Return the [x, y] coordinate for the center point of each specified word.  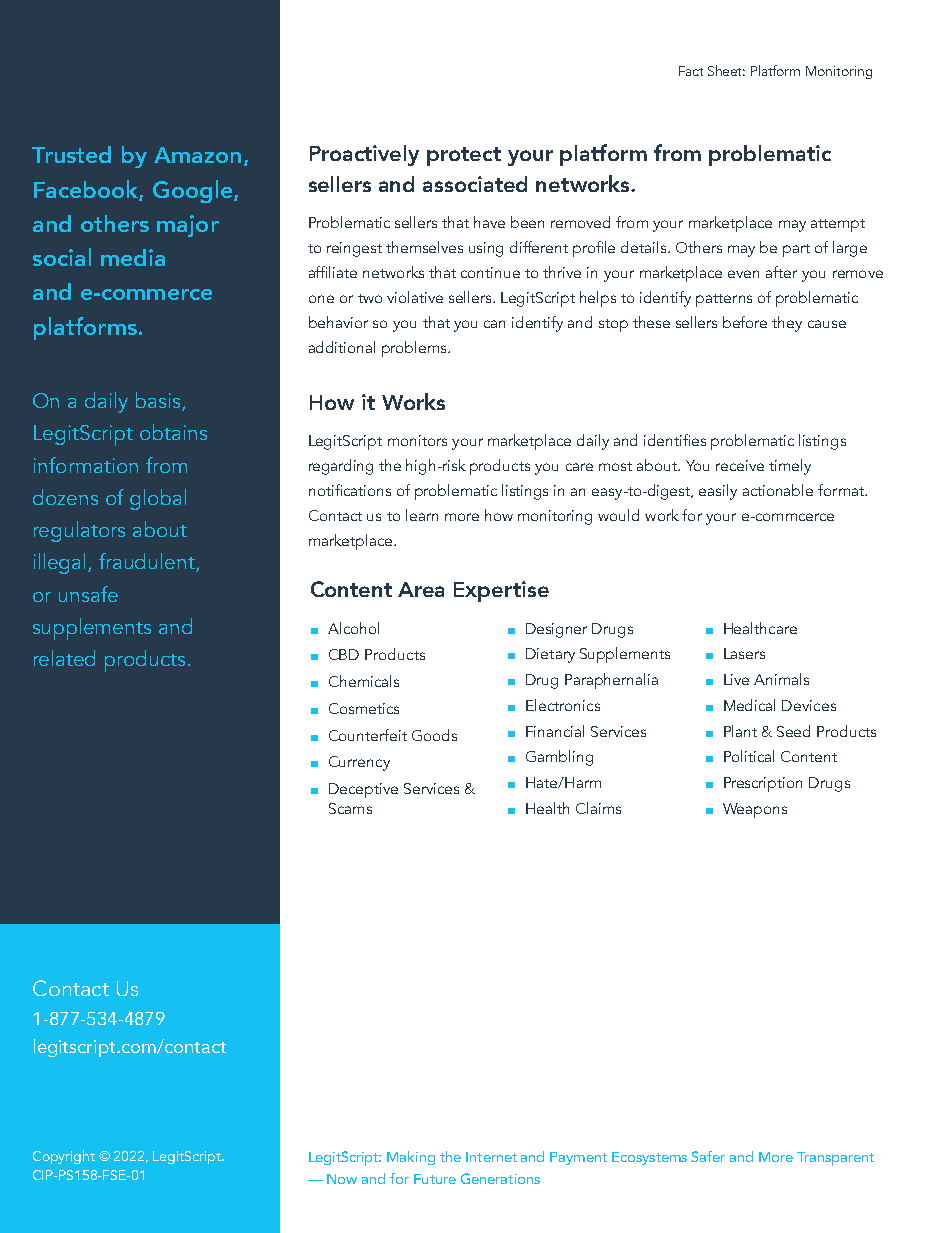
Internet [491, 1157]
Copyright [64, 1157]
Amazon [197, 155]
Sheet [726, 70]
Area [421, 589]
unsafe [88, 594]
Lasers [744, 653]
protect [464, 156]
